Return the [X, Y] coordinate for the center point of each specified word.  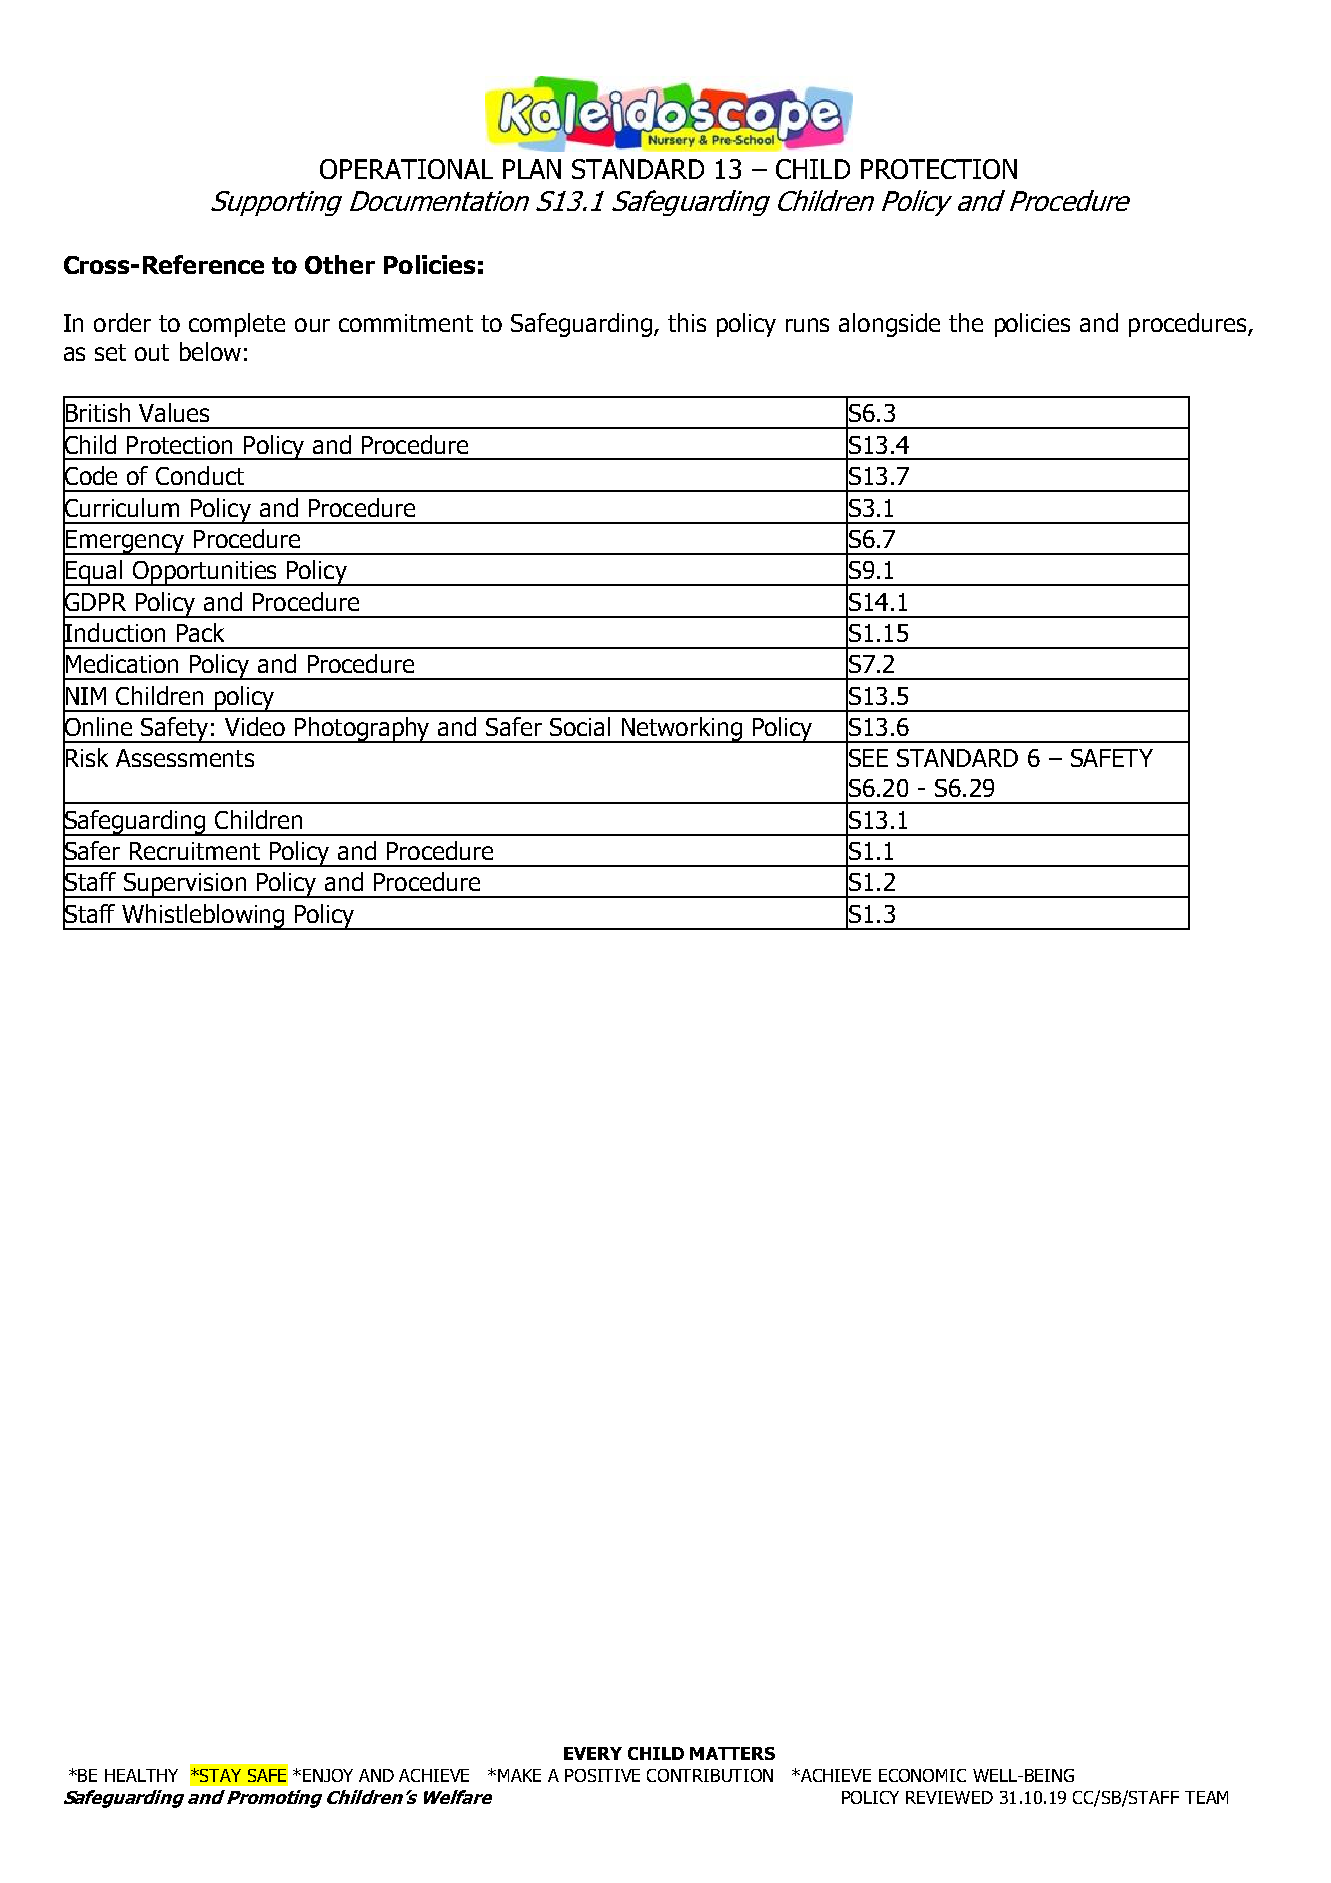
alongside [889, 325]
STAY [219, 1775]
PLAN [532, 169]
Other [340, 264]
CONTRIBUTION [710, 1775]
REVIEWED [949, 1797]
